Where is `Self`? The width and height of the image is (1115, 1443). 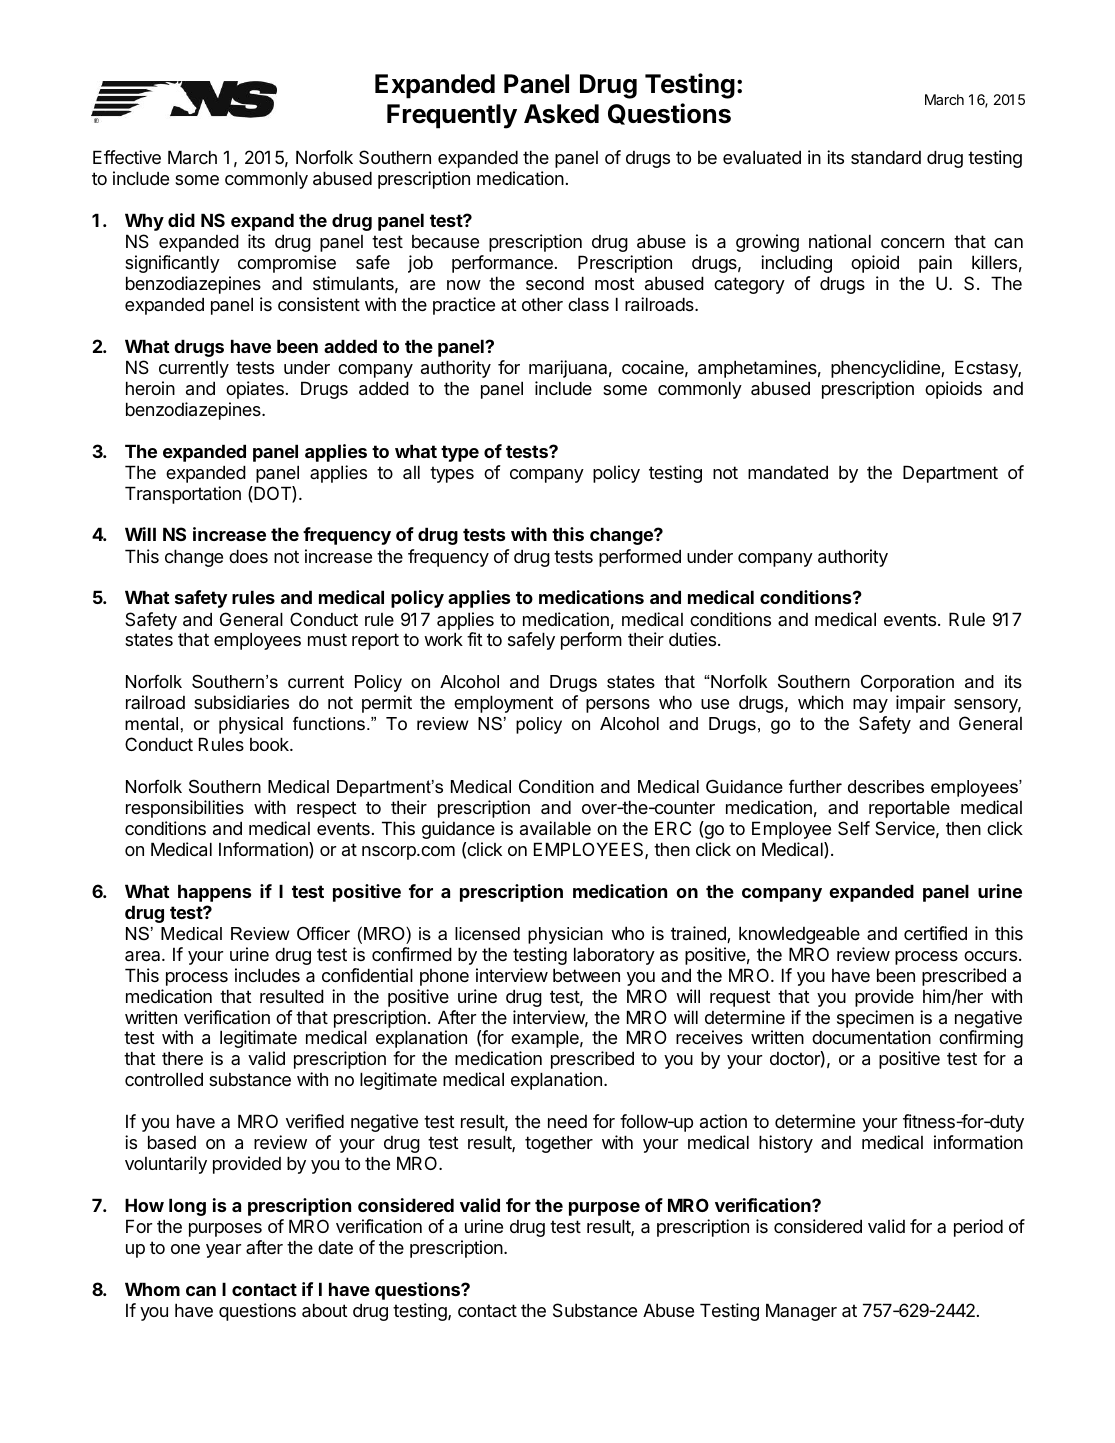
Self is located at coordinates (854, 828).
